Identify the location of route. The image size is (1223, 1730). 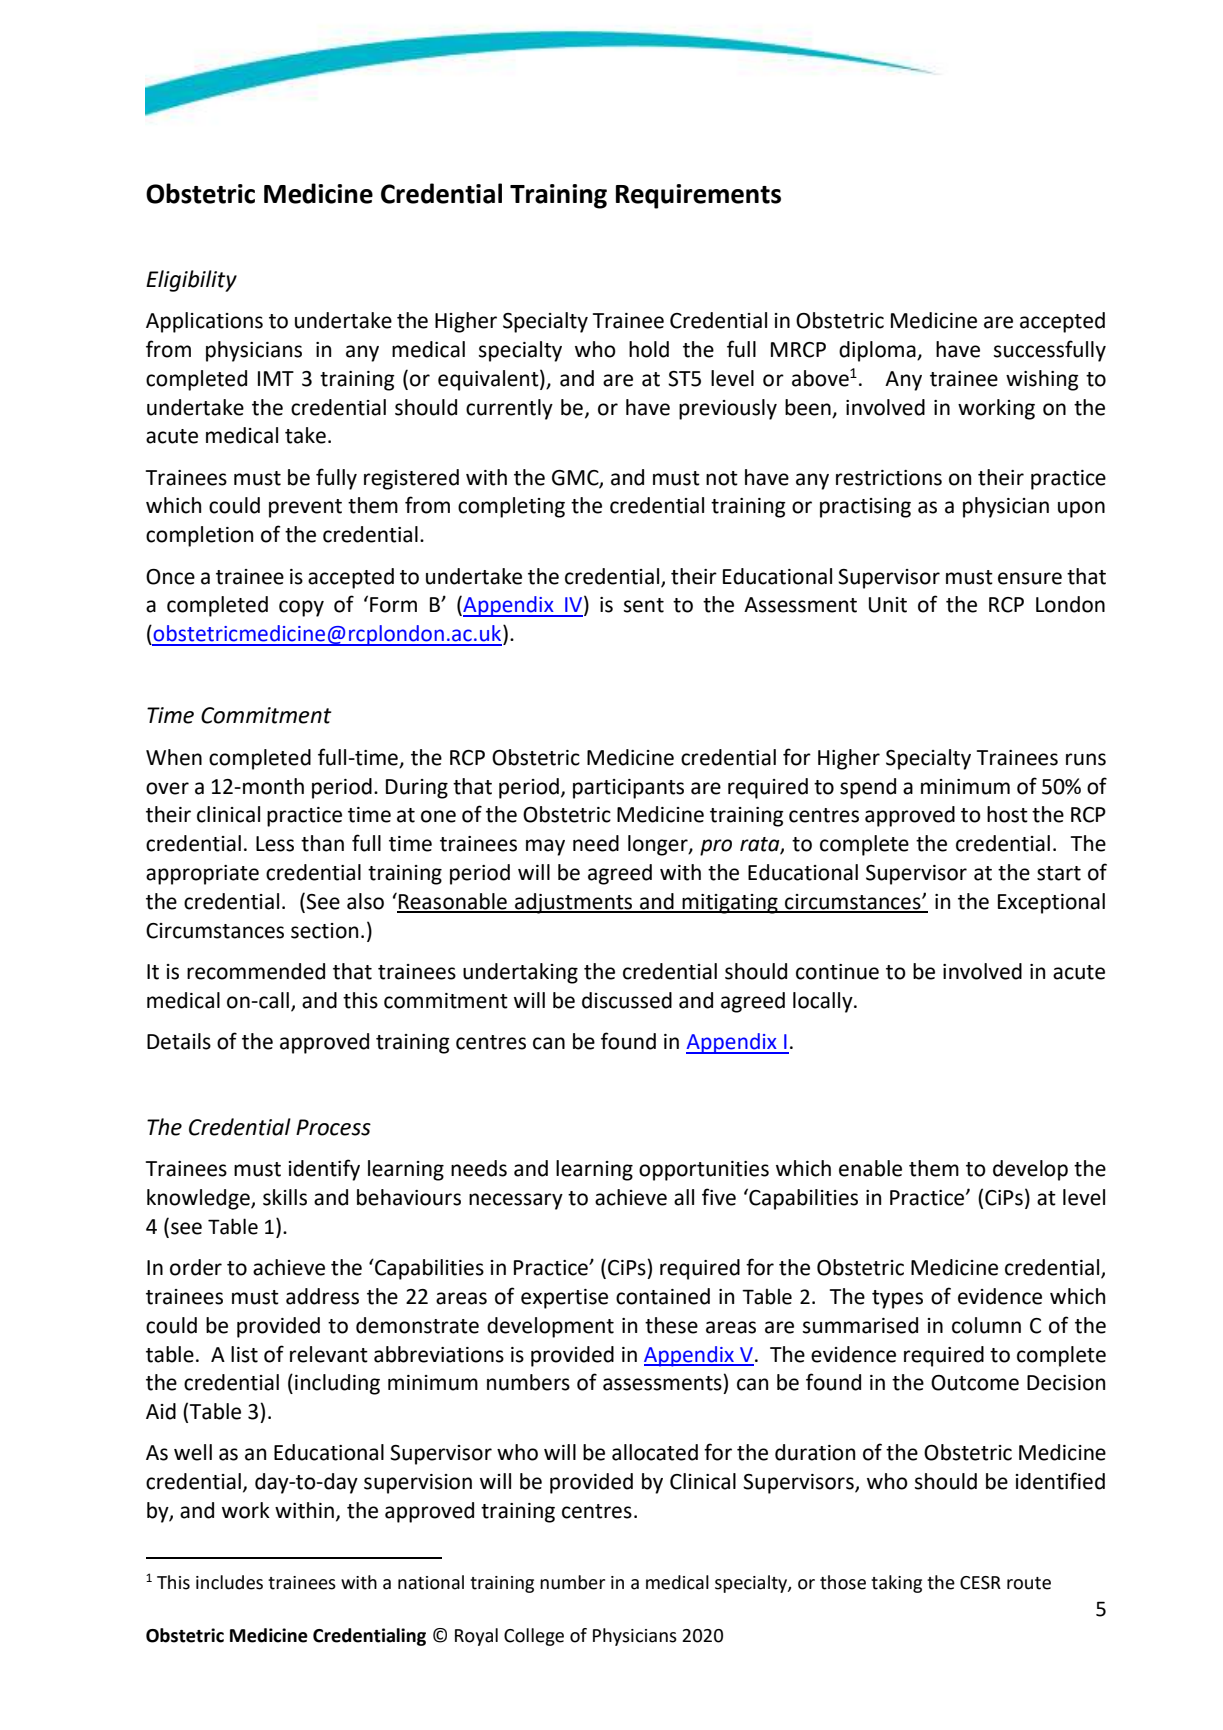
(1029, 1583).
